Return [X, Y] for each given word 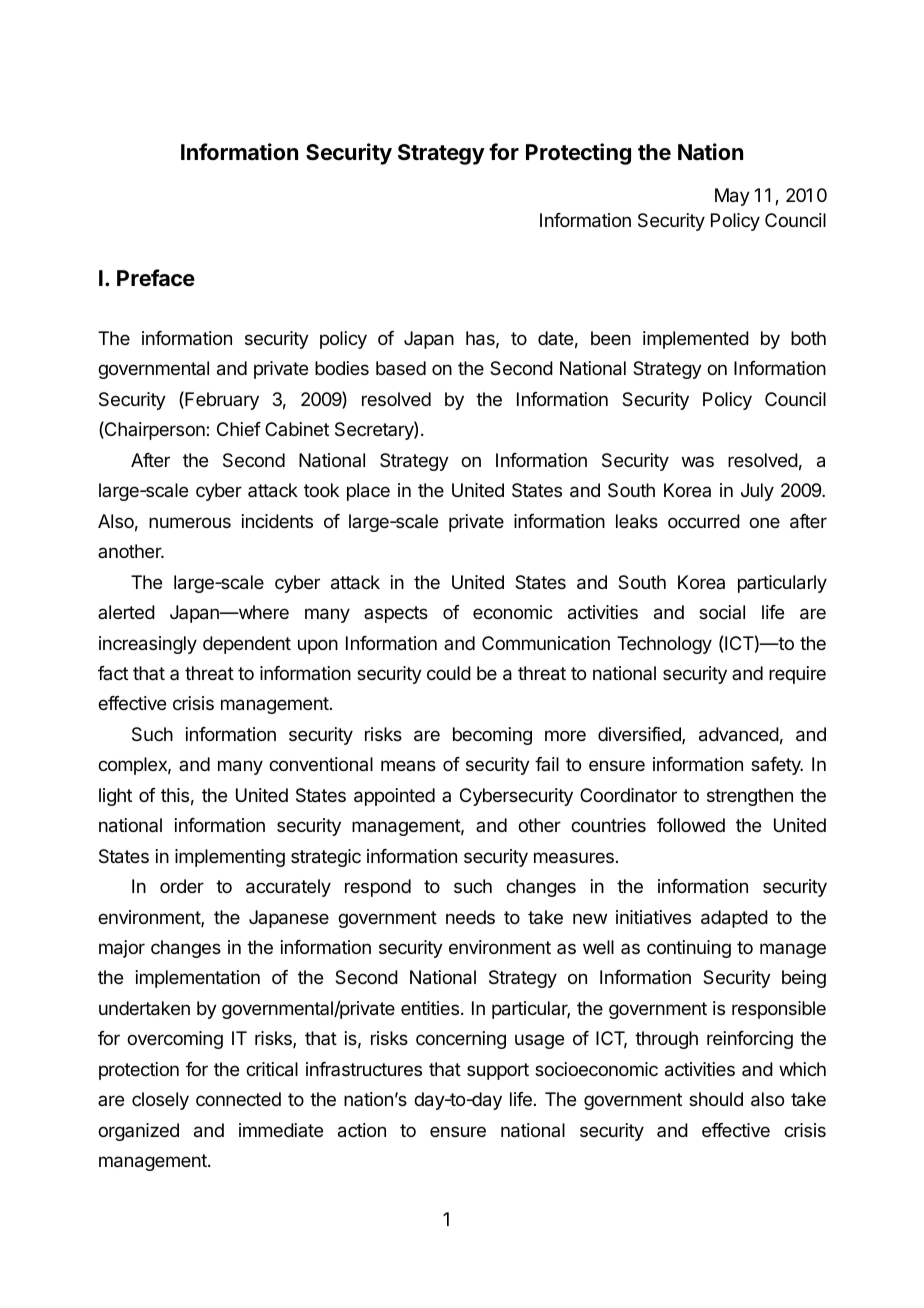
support [498, 1071]
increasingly [148, 645]
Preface [156, 278]
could [449, 673]
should [716, 1099]
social [722, 612]
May [732, 197]
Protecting [578, 154]
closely [160, 1101]
